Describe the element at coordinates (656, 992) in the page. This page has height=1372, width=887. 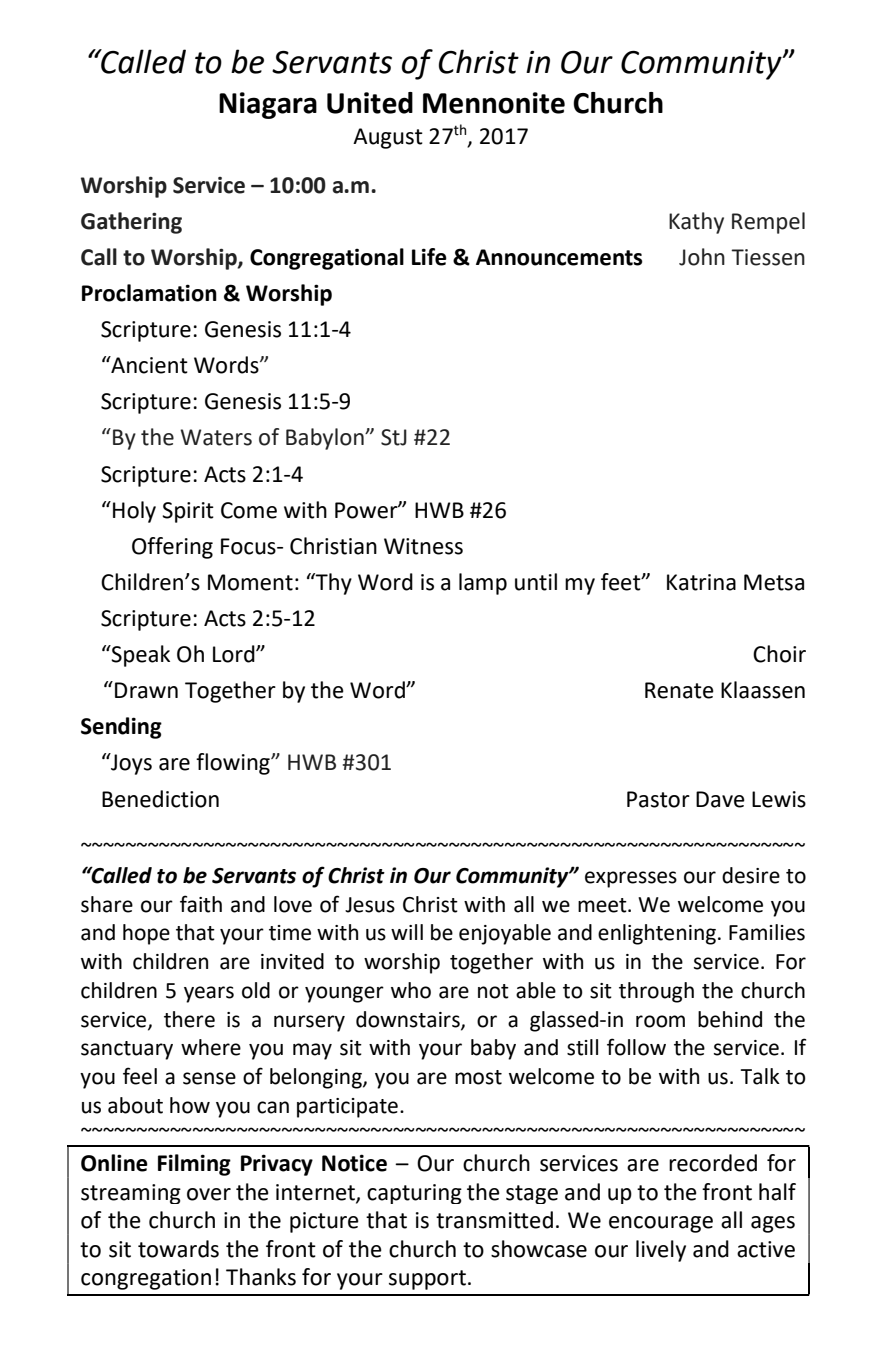
I see `through` at that location.
